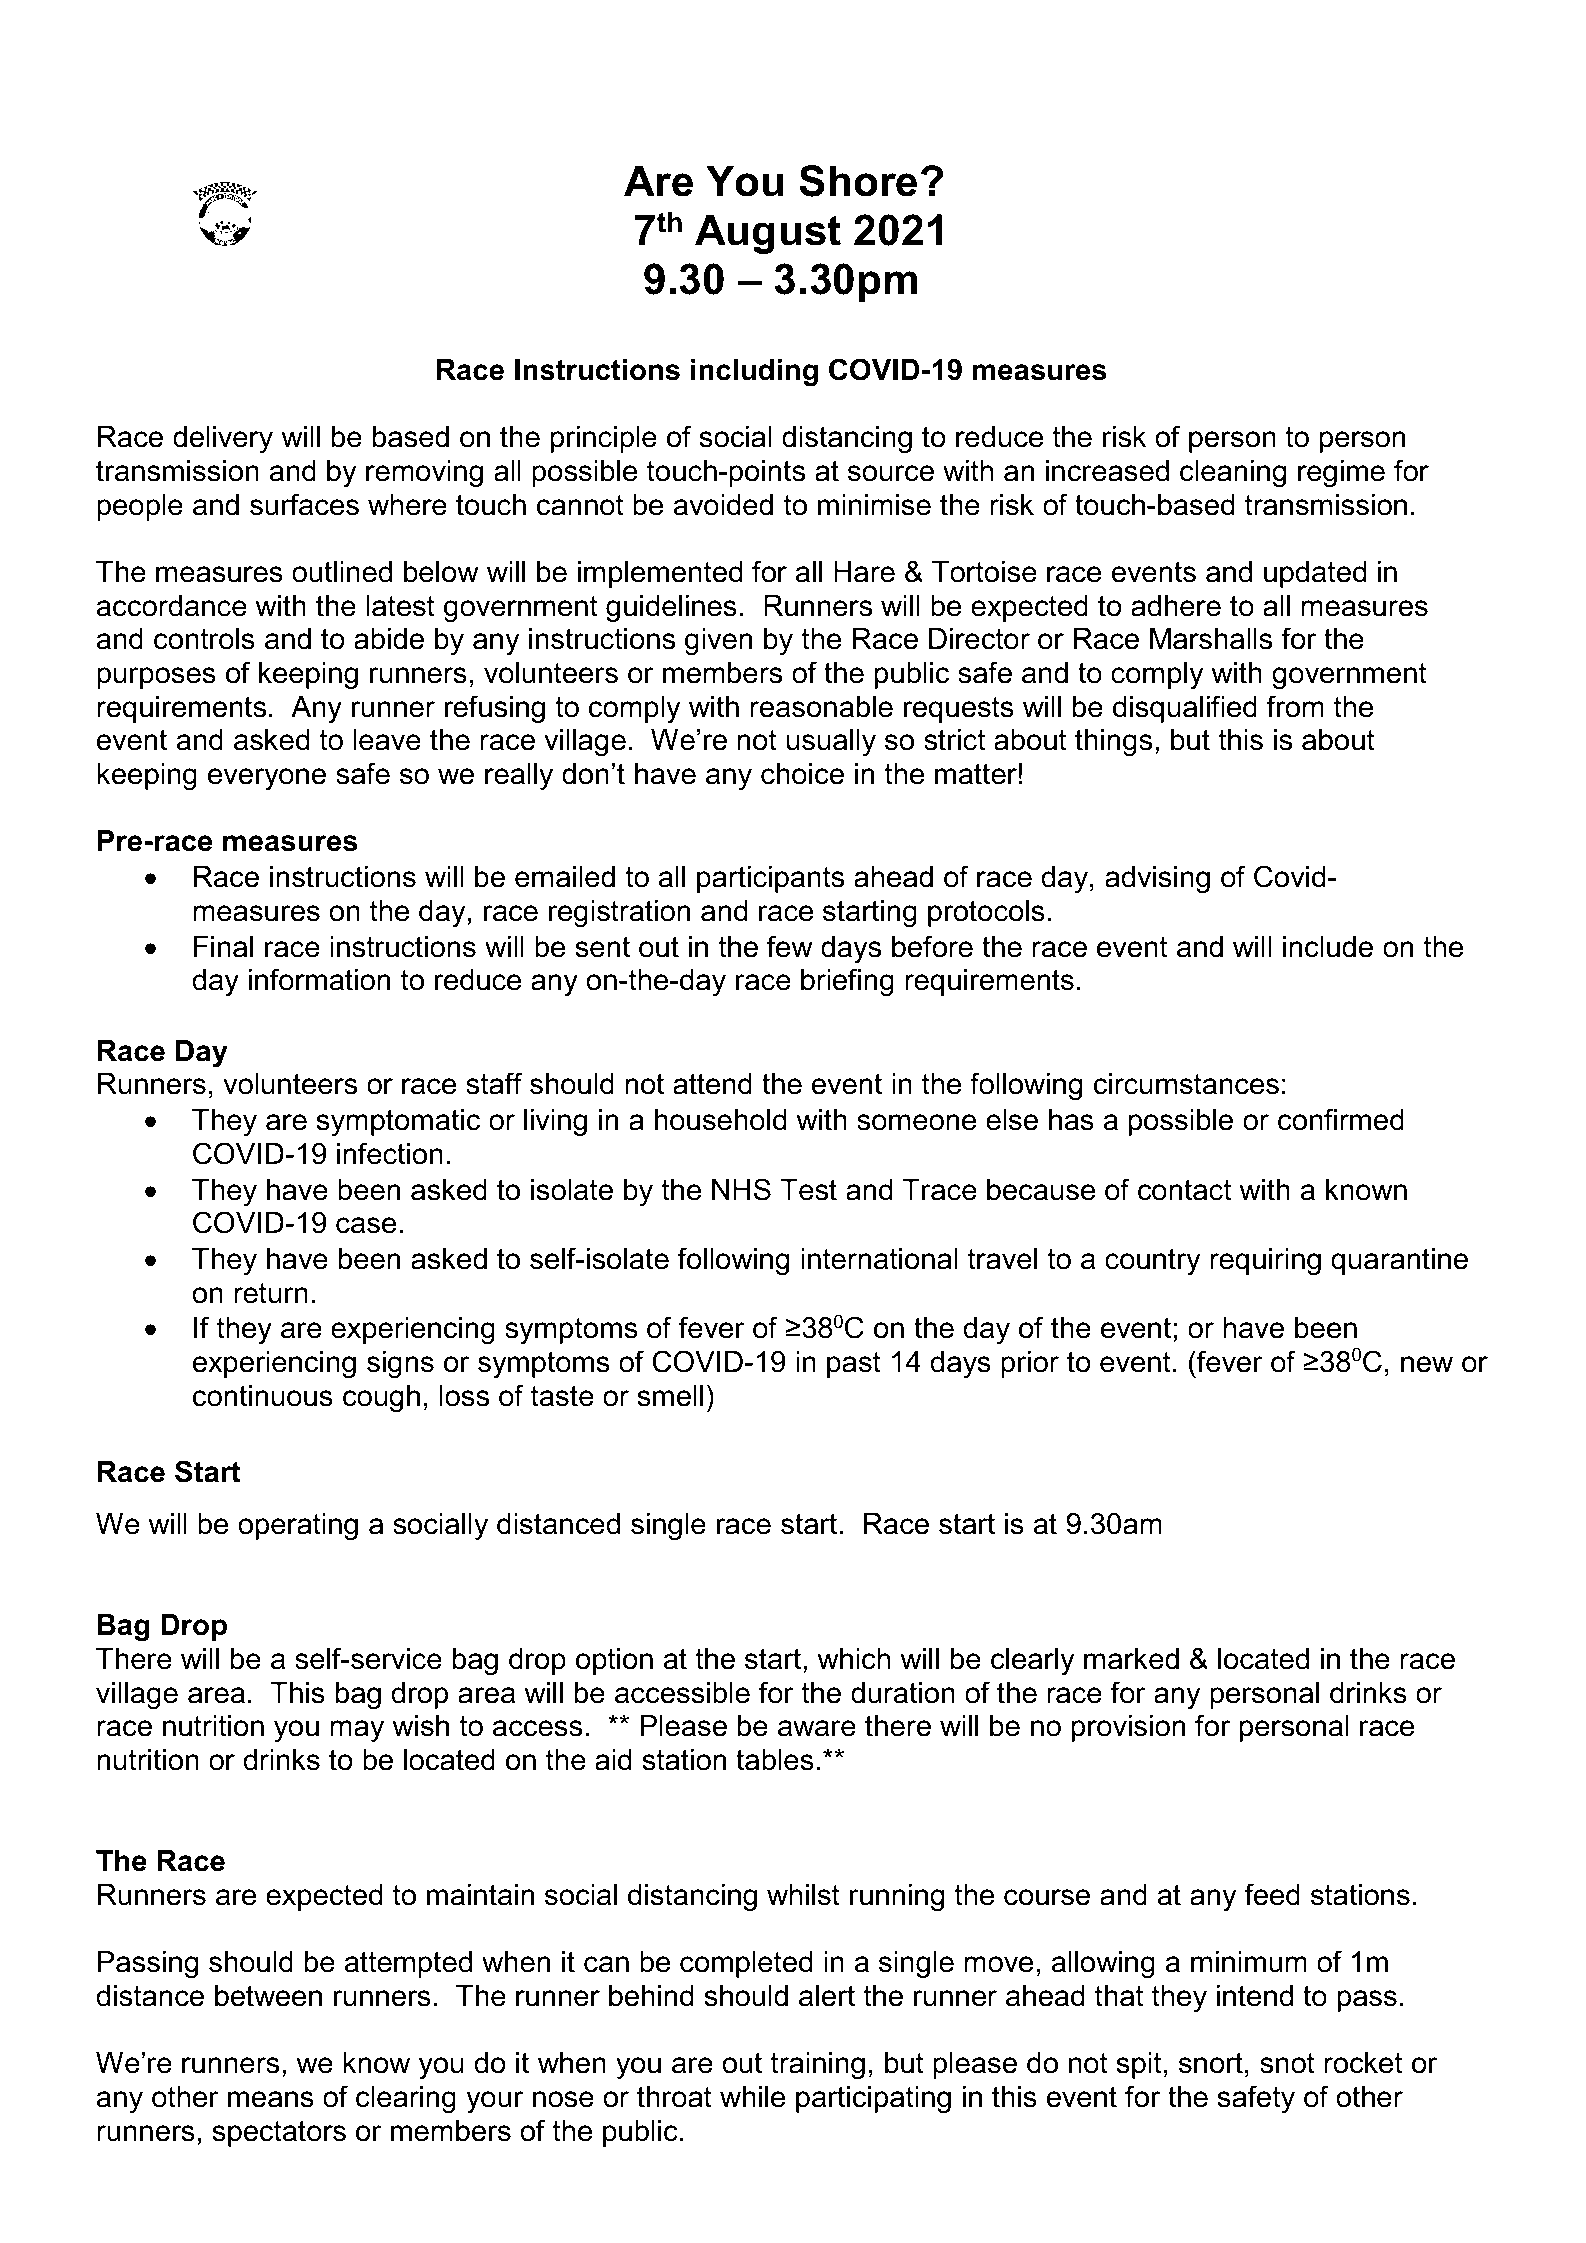  I want to click on NHS, so click(741, 1189).
